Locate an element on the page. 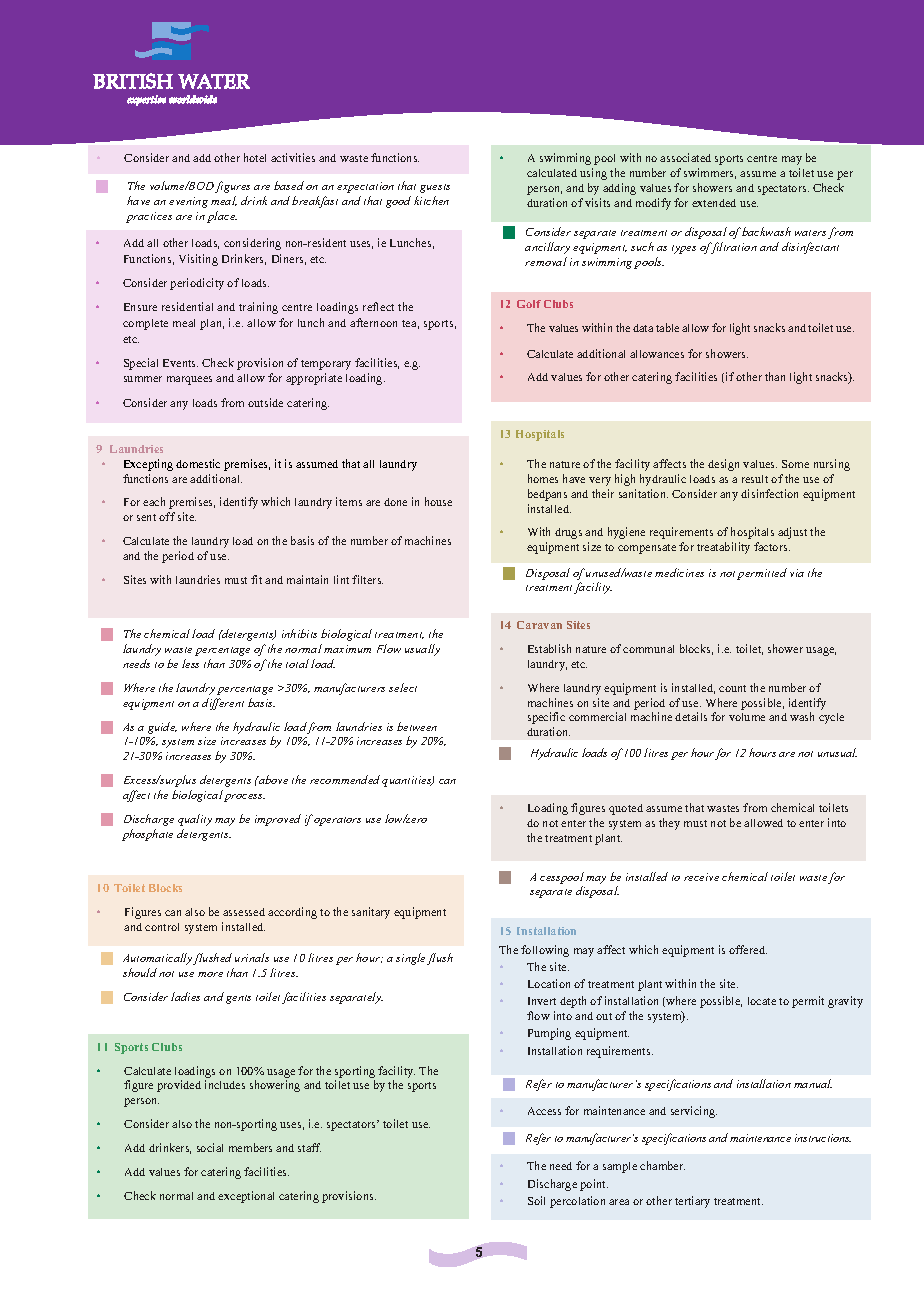  guests is located at coordinates (435, 188).
